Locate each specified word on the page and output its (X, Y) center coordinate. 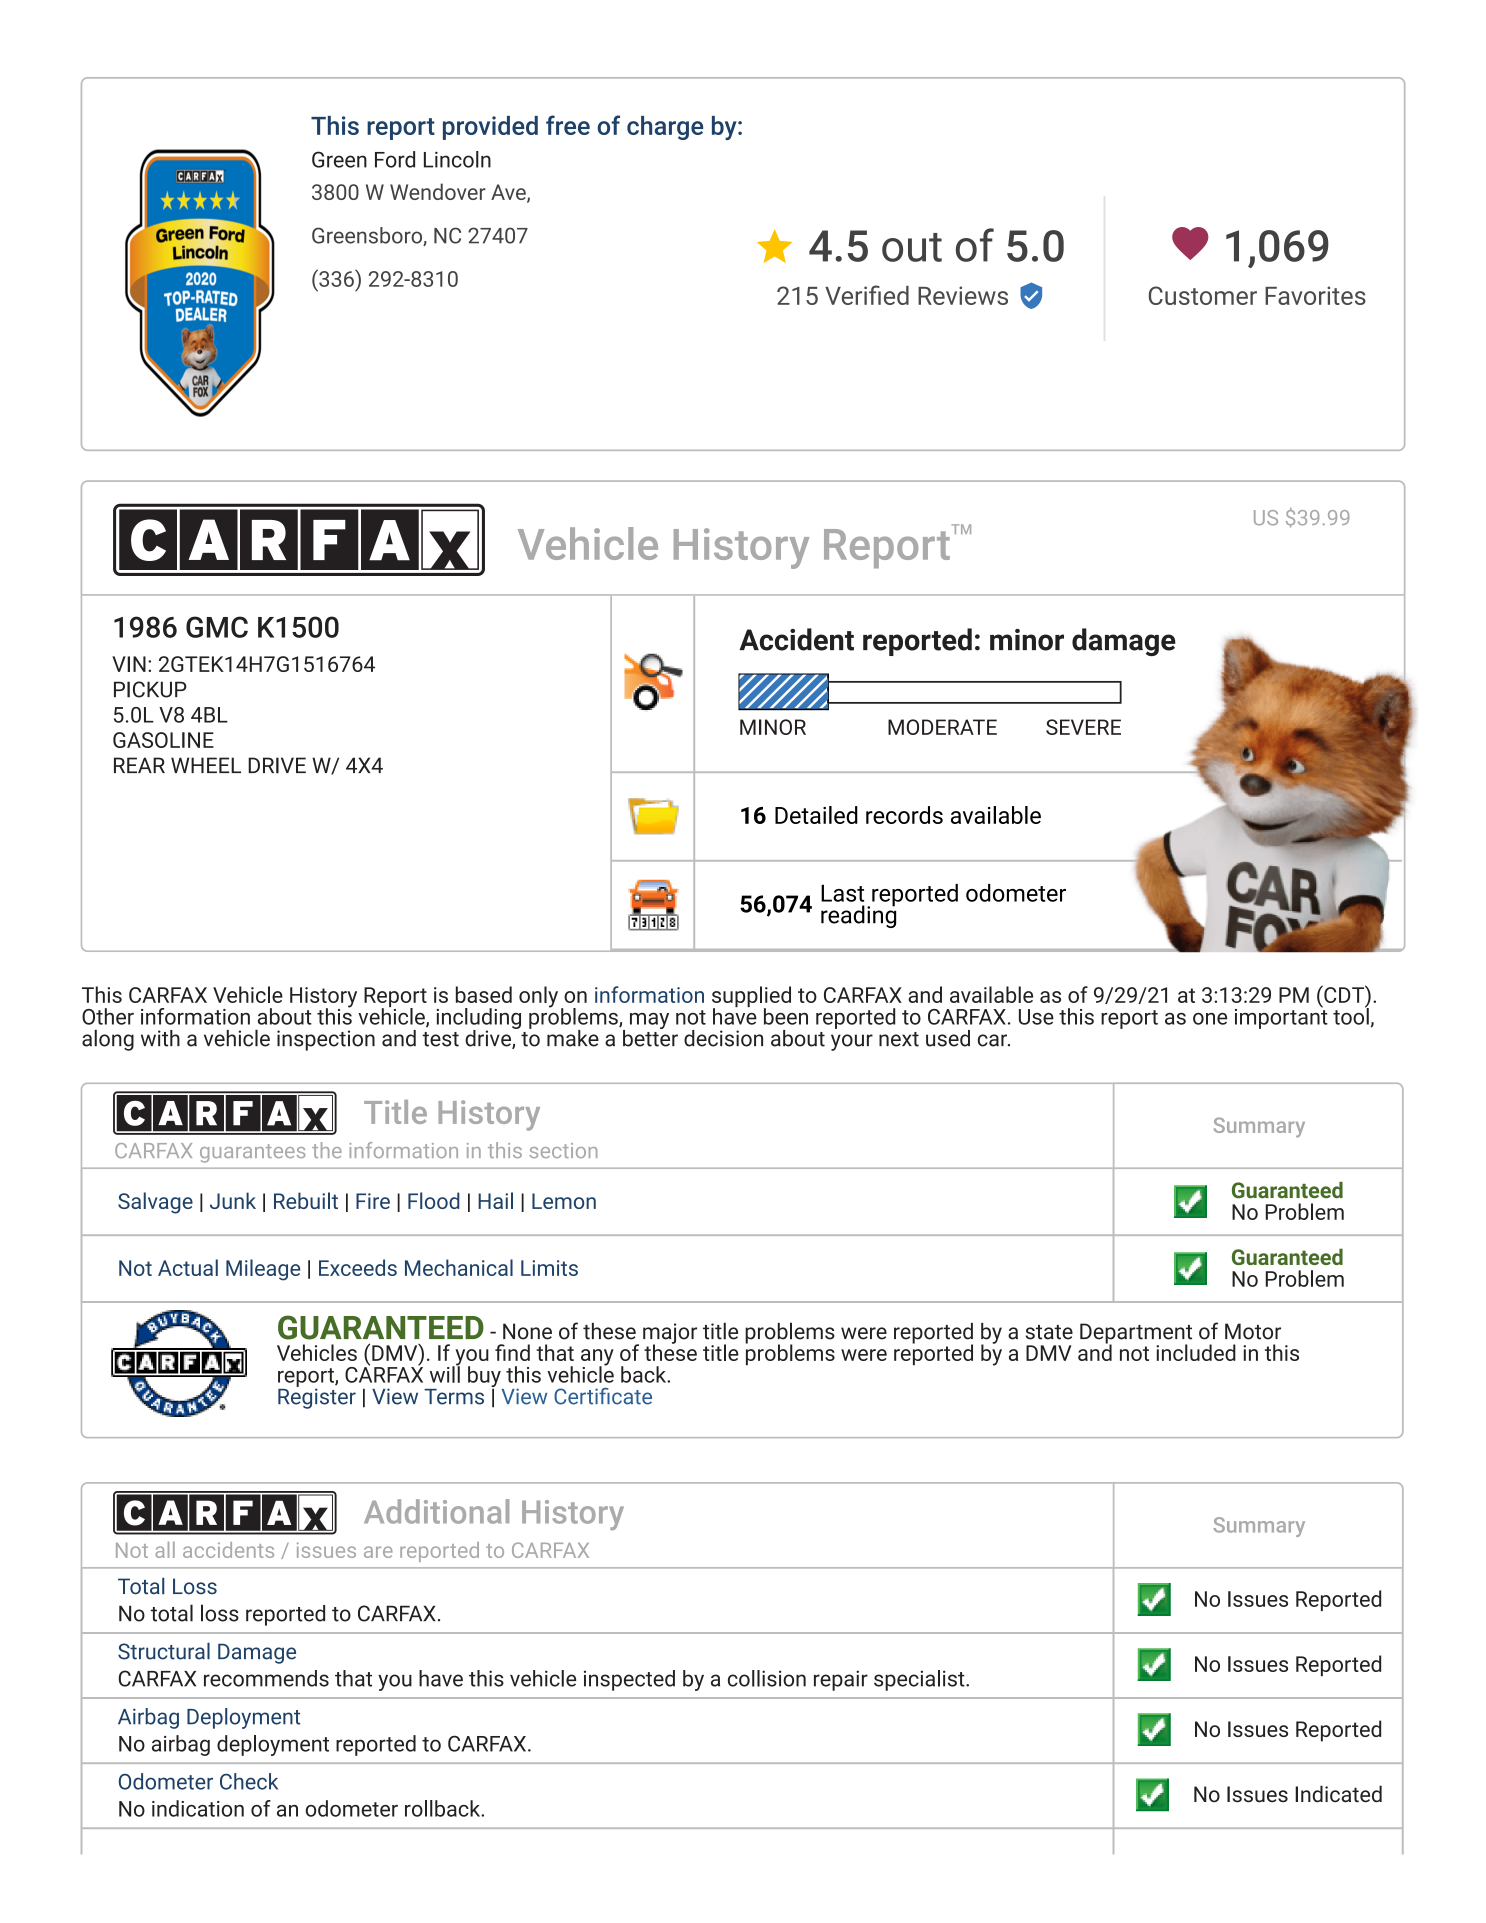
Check (249, 1781)
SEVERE (1083, 727)
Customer (1203, 295)
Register (317, 1397)
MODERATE (942, 727)
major (670, 1334)
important (1281, 1017)
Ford (395, 159)
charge (665, 128)
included (1196, 1352)
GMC (217, 627)
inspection (326, 1040)
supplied (751, 998)
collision (767, 1678)
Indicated (1338, 1794)
